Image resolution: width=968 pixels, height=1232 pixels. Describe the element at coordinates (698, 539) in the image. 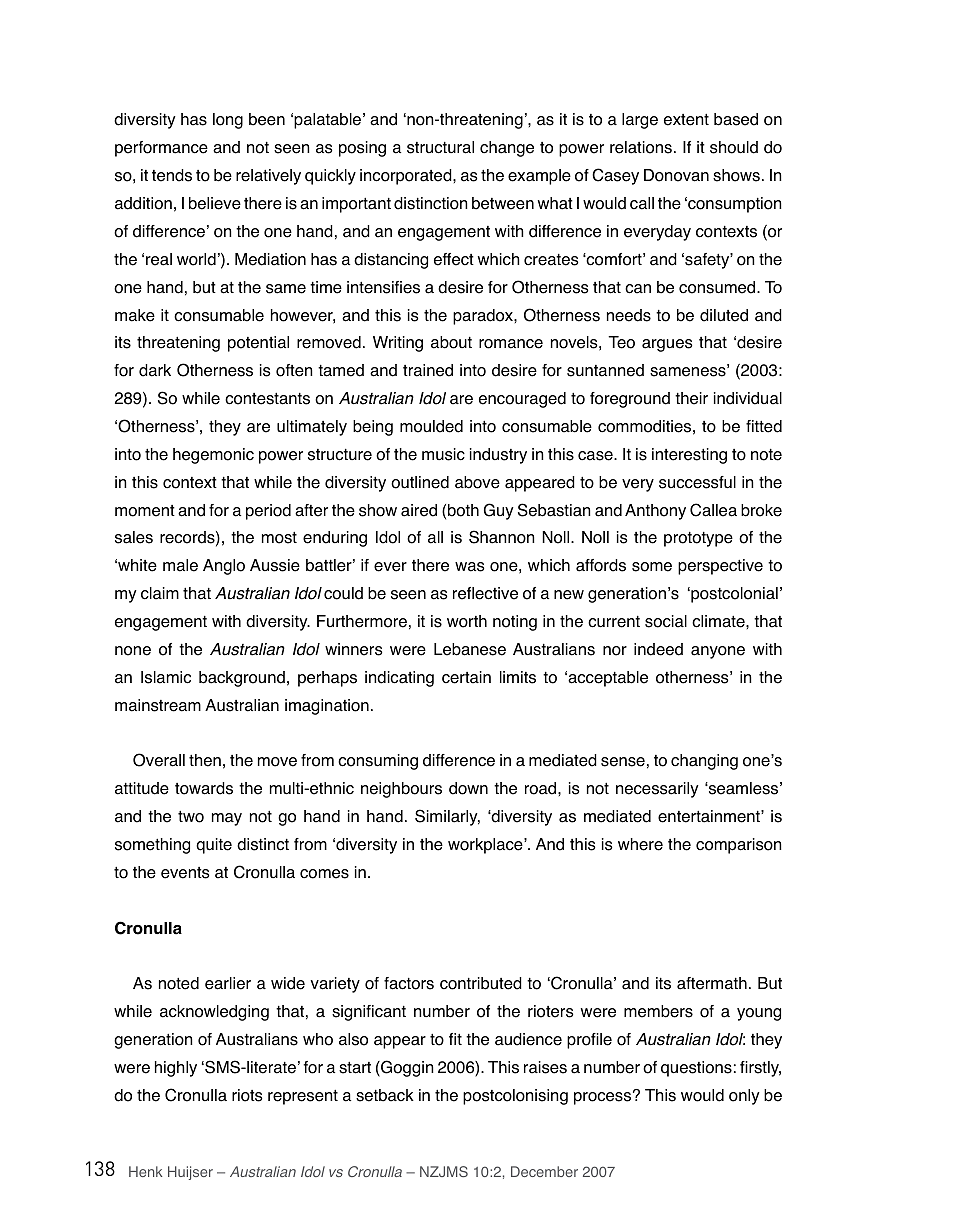

I see `prototype` at that location.
